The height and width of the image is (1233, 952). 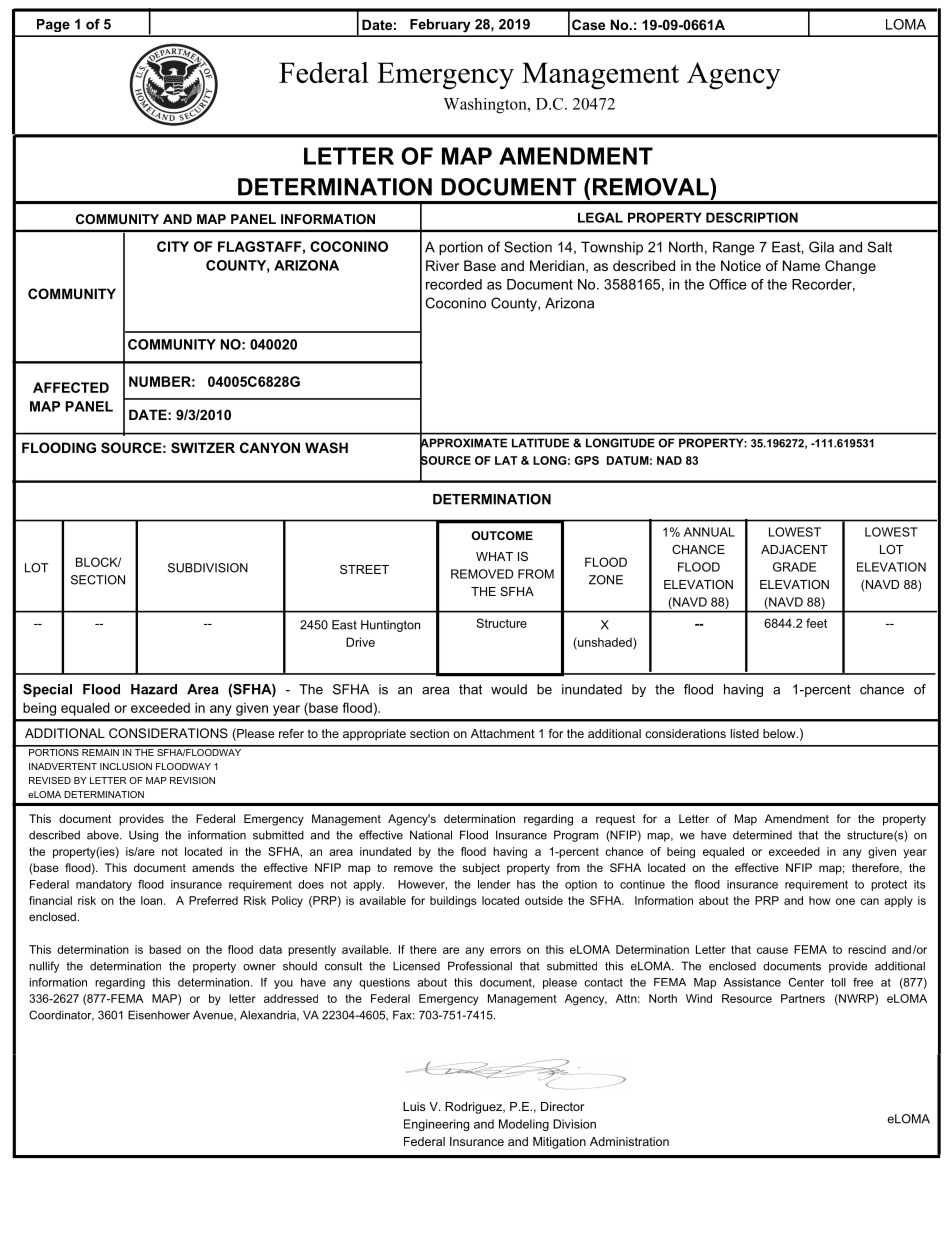 What do you see at coordinates (752, 217) in the image?
I see `DESCRIPTION` at bounding box center [752, 217].
